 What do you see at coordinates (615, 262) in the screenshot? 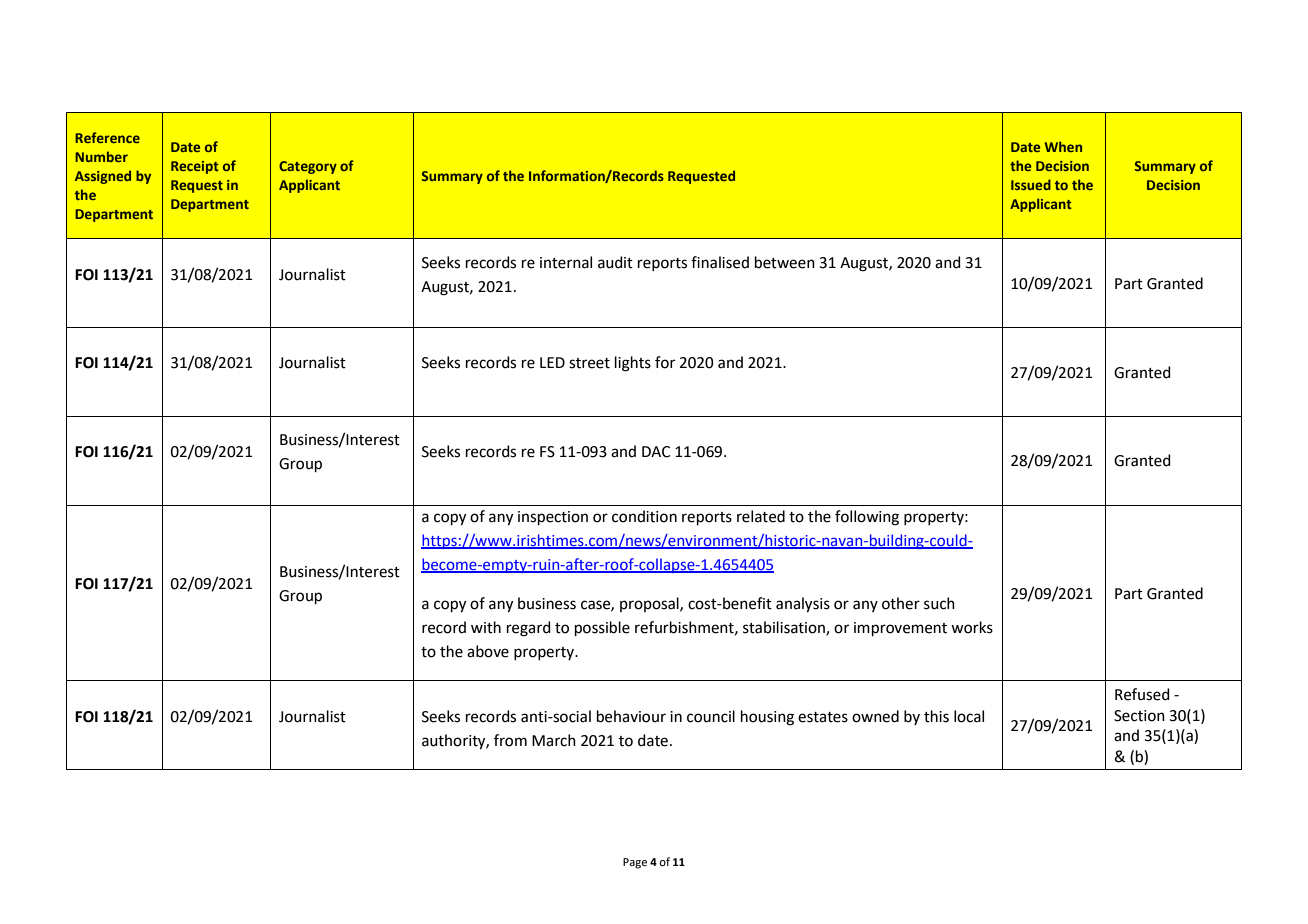
I see `audit` at bounding box center [615, 262].
